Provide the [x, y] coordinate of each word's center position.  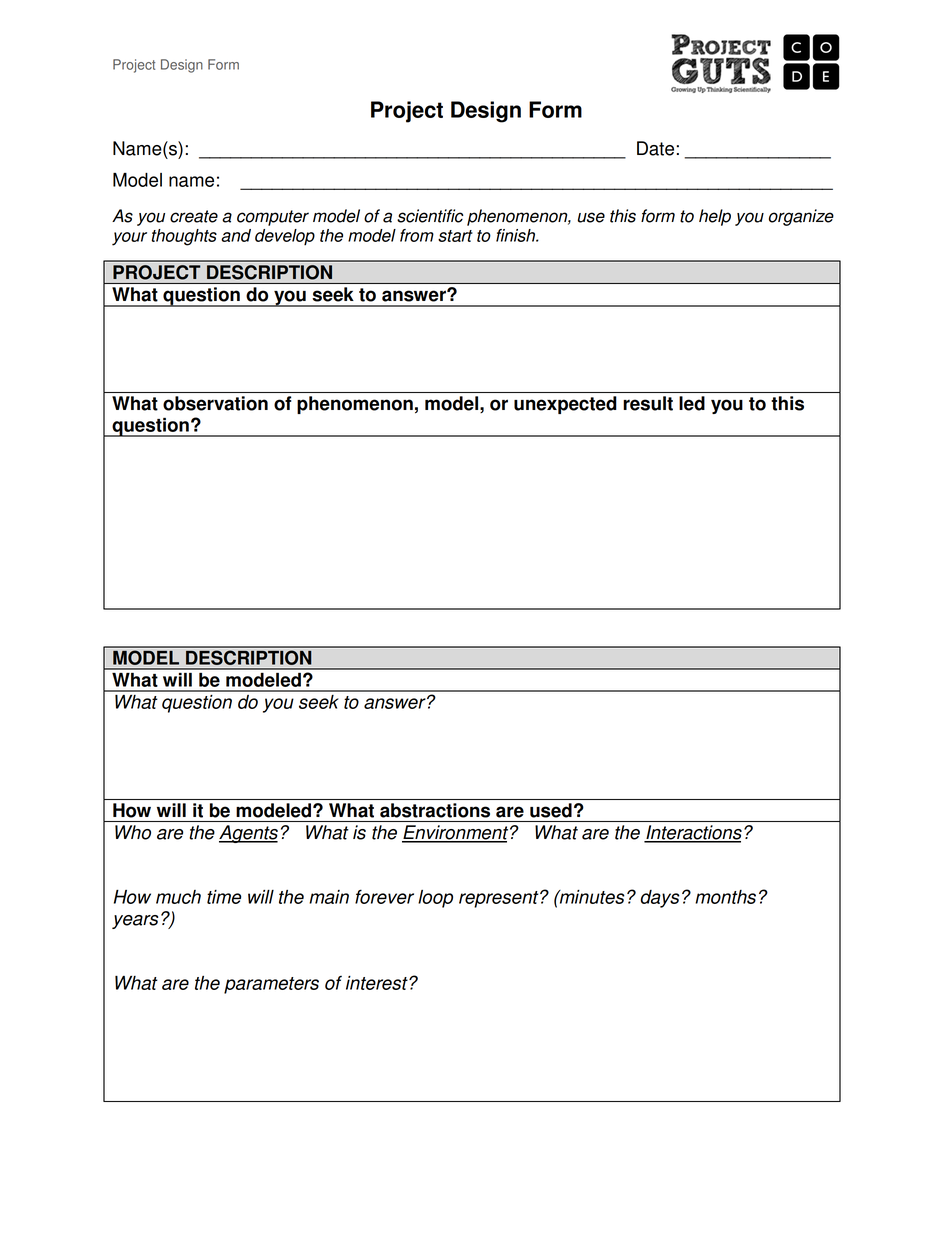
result [648, 403]
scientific [430, 216]
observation [215, 403]
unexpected [565, 405]
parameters [271, 985]
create [194, 216]
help [715, 217]
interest [378, 983]
